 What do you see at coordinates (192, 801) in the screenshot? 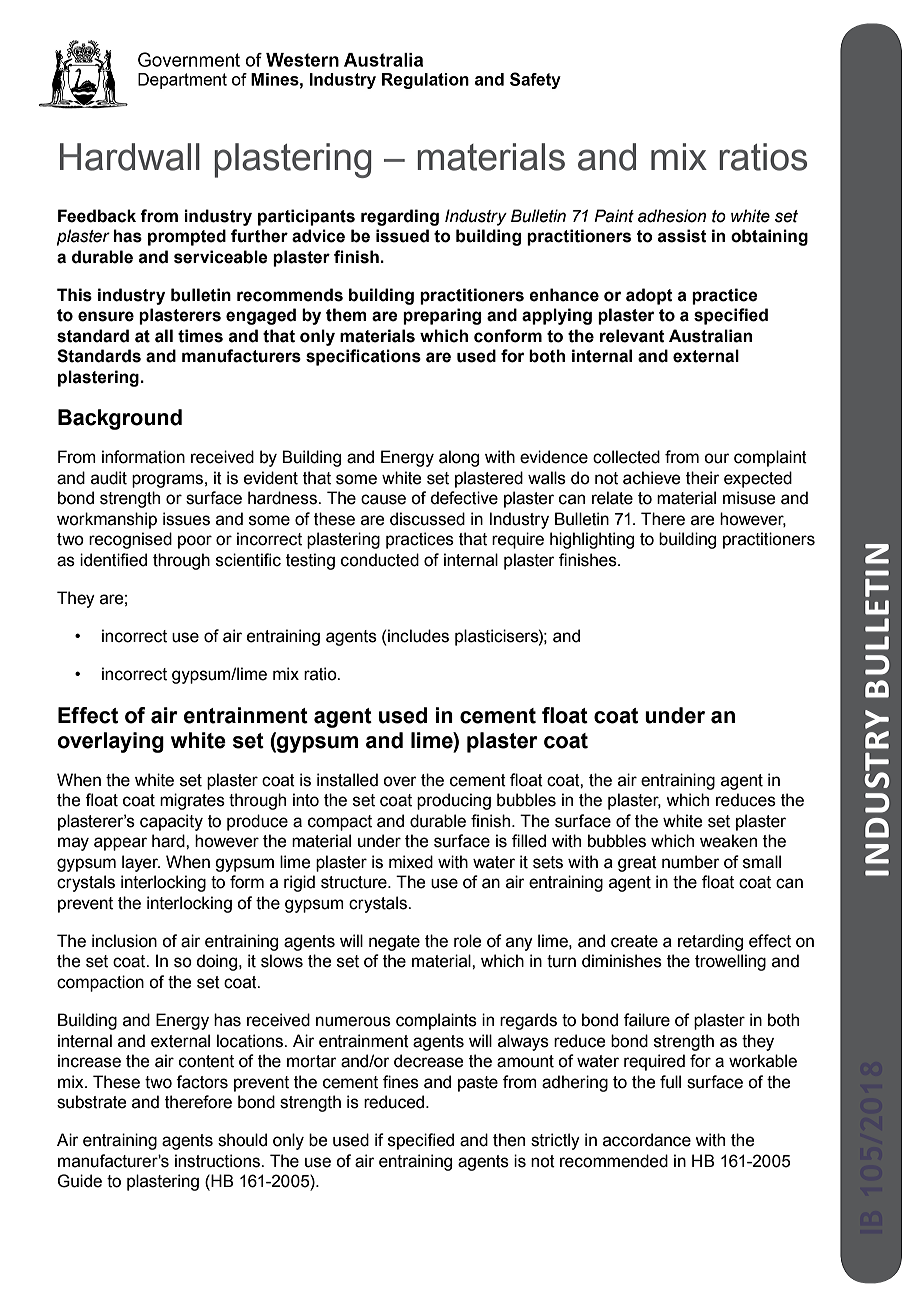
I see `migrates` at bounding box center [192, 801].
